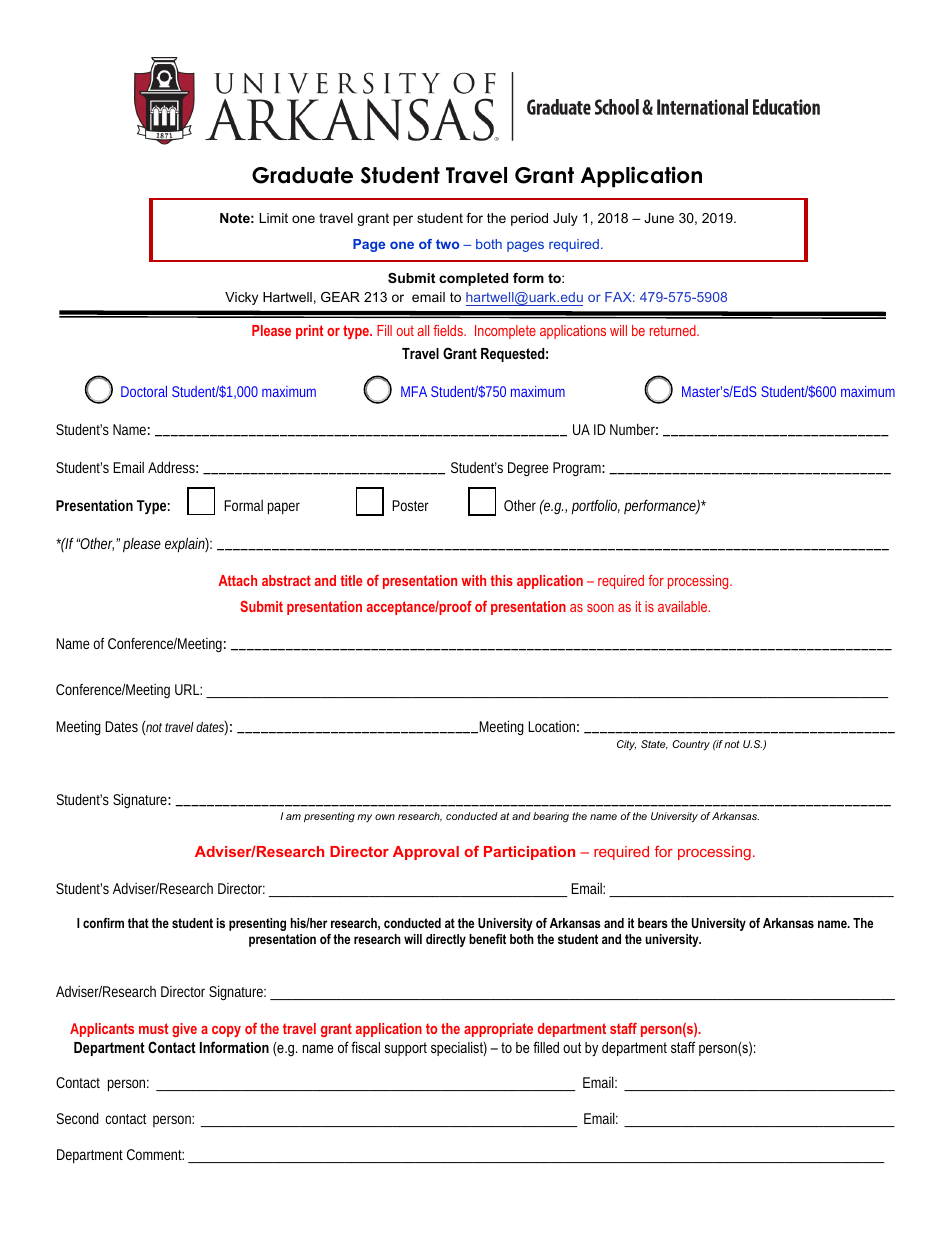  I want to click on Limit, so click(273, 218).
